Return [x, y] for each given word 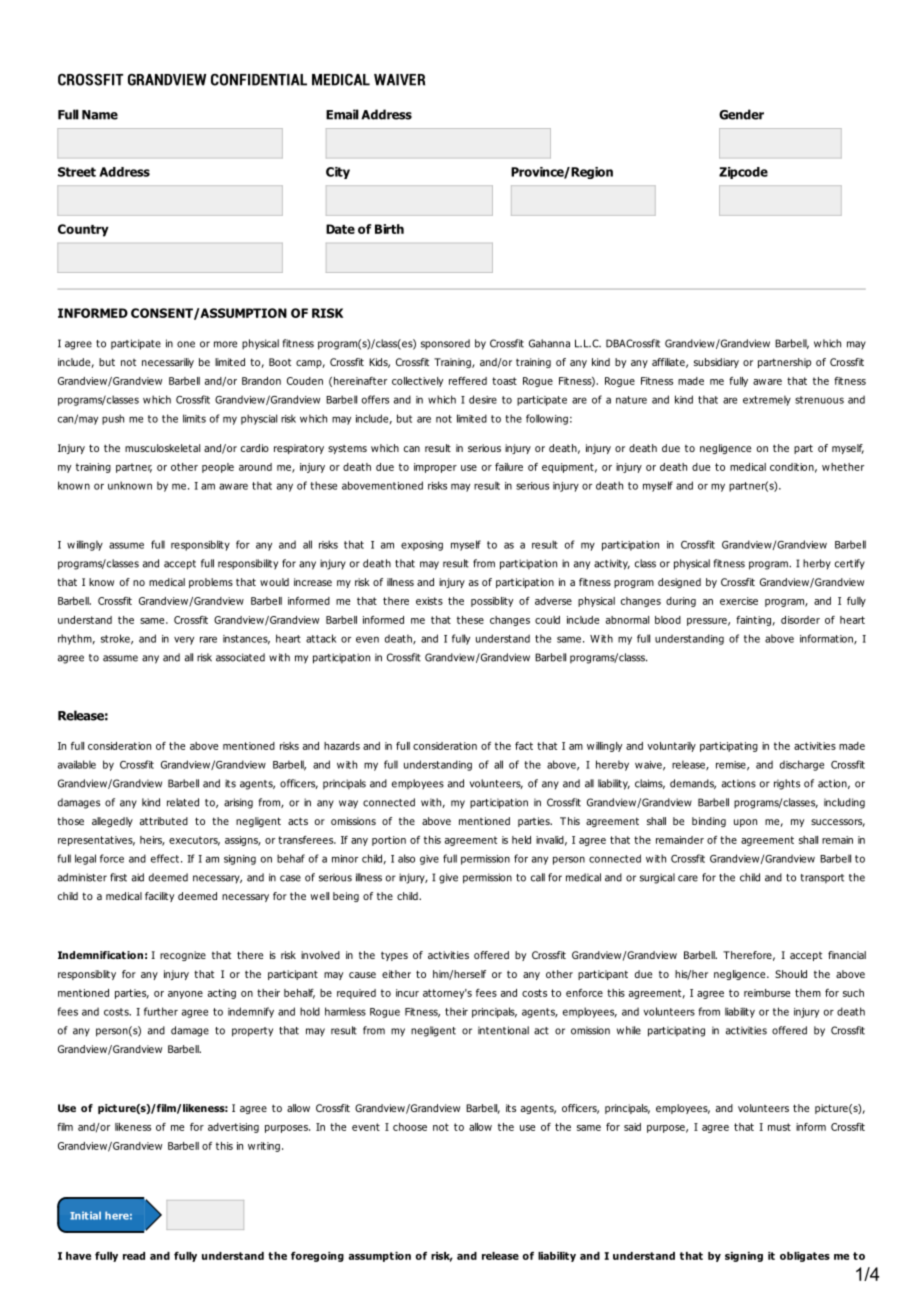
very [184, 640]
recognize [183, 956]
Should [791, 974]
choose [410, 1127]
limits [194, 418]
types [394, 956]
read [134, 1256]
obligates [805, 1257]
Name [100, 115]
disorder [800, 620]
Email [342, 114]
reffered [468, 381]
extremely [767, 400]
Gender [741, 114]
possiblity [492, 602]
